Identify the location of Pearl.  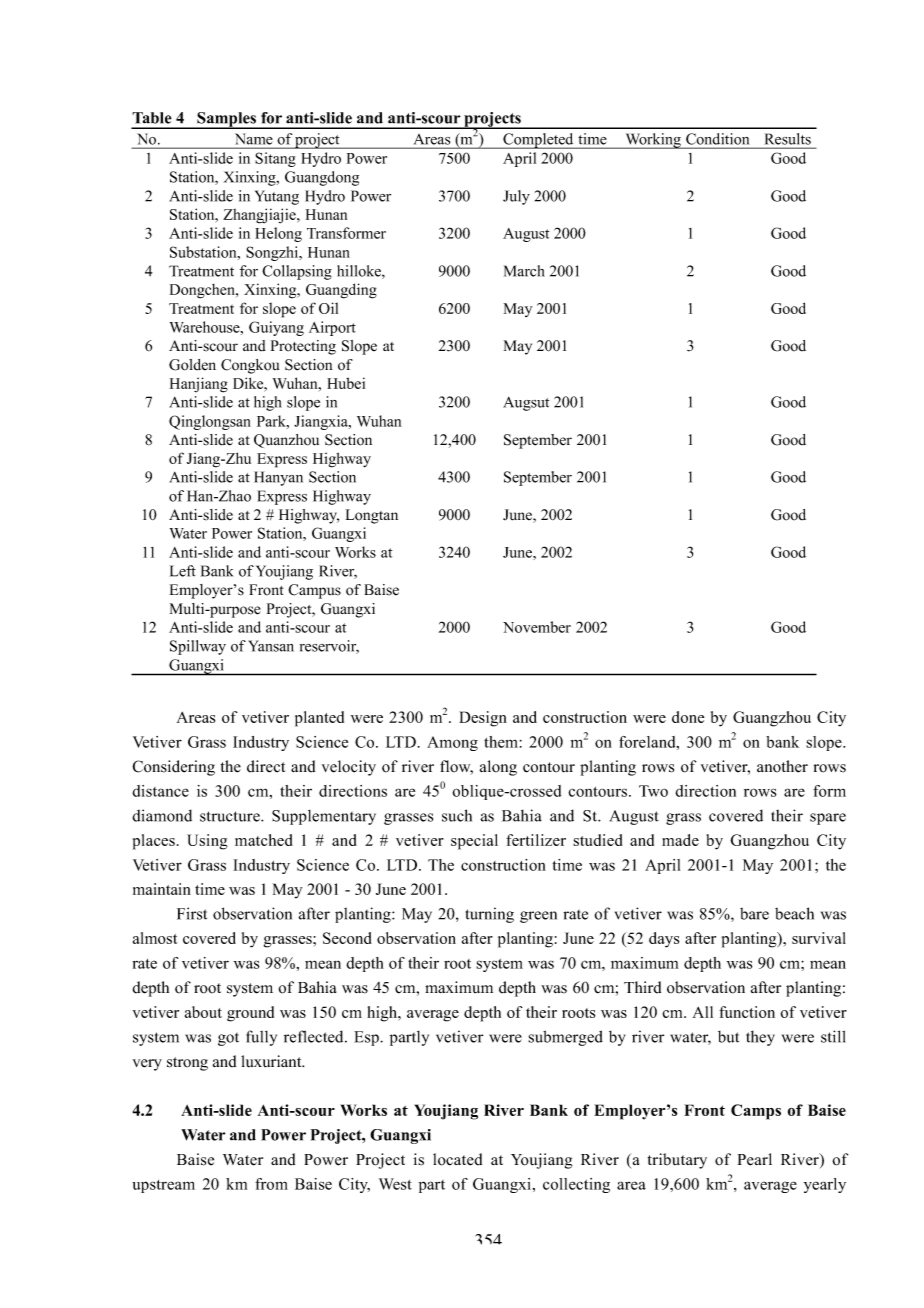
(755, 1159).
